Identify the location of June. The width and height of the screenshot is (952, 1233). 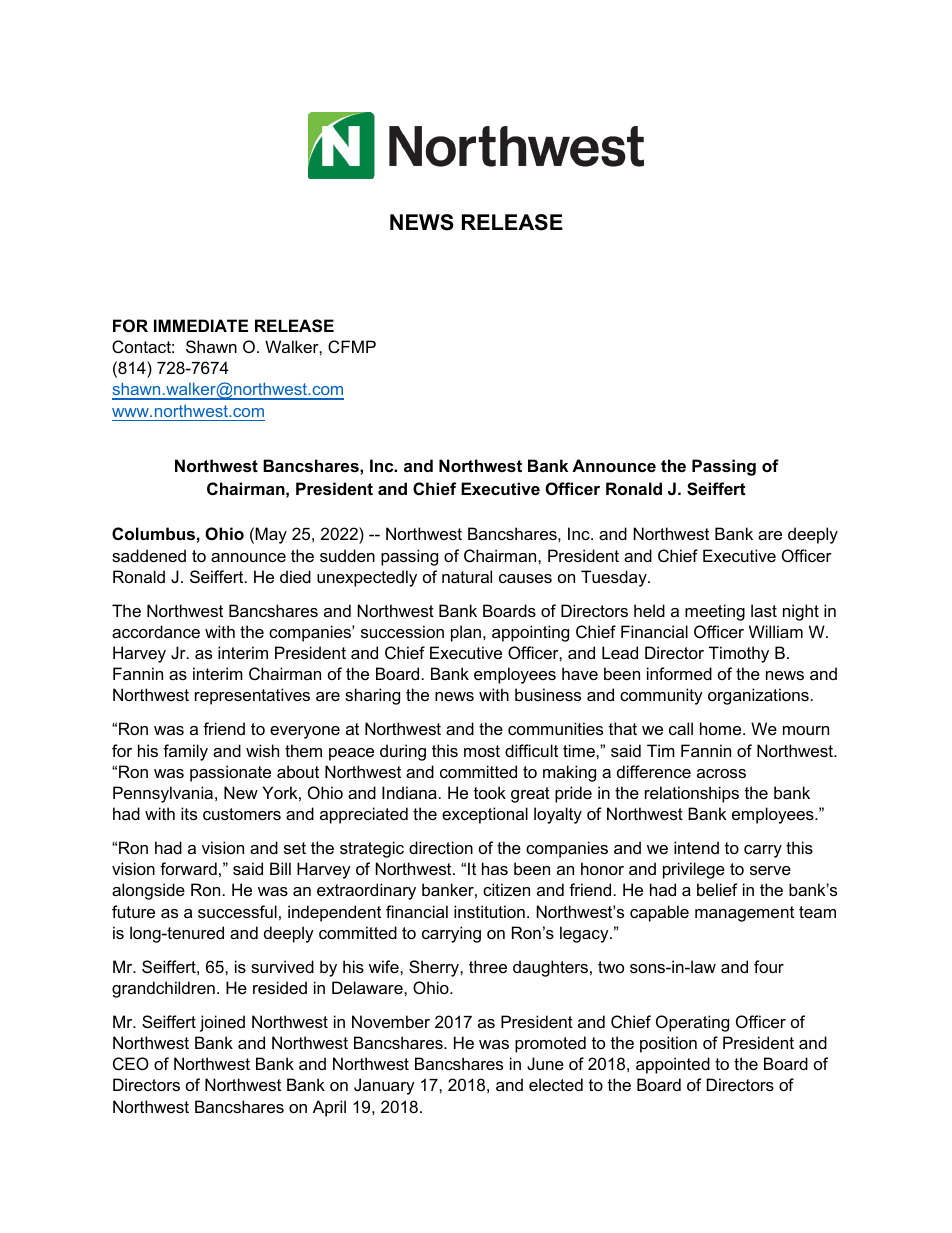
(545, 1063).
